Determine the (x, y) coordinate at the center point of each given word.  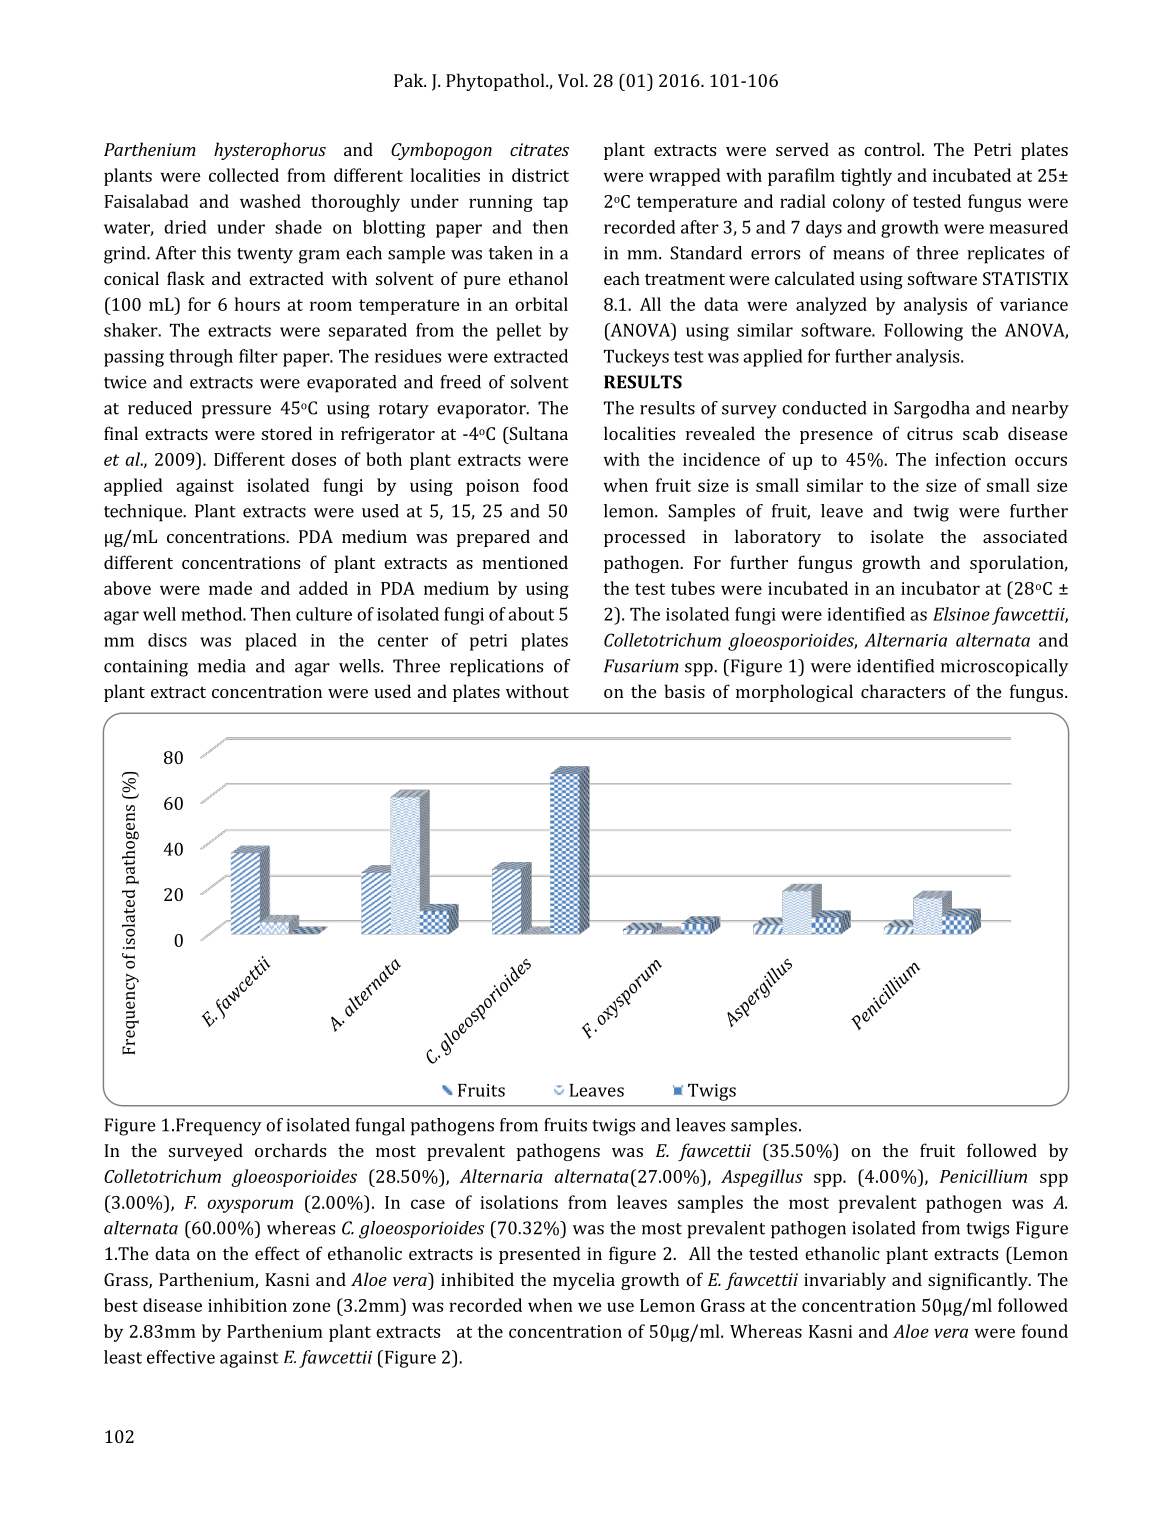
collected (244, 175)
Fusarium (641, 666)
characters (903, 691)
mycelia (584, 1281)
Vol (572, 80)
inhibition (247, 1305)
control (893, 149)
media (222, 666)
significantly (979, 1281)
